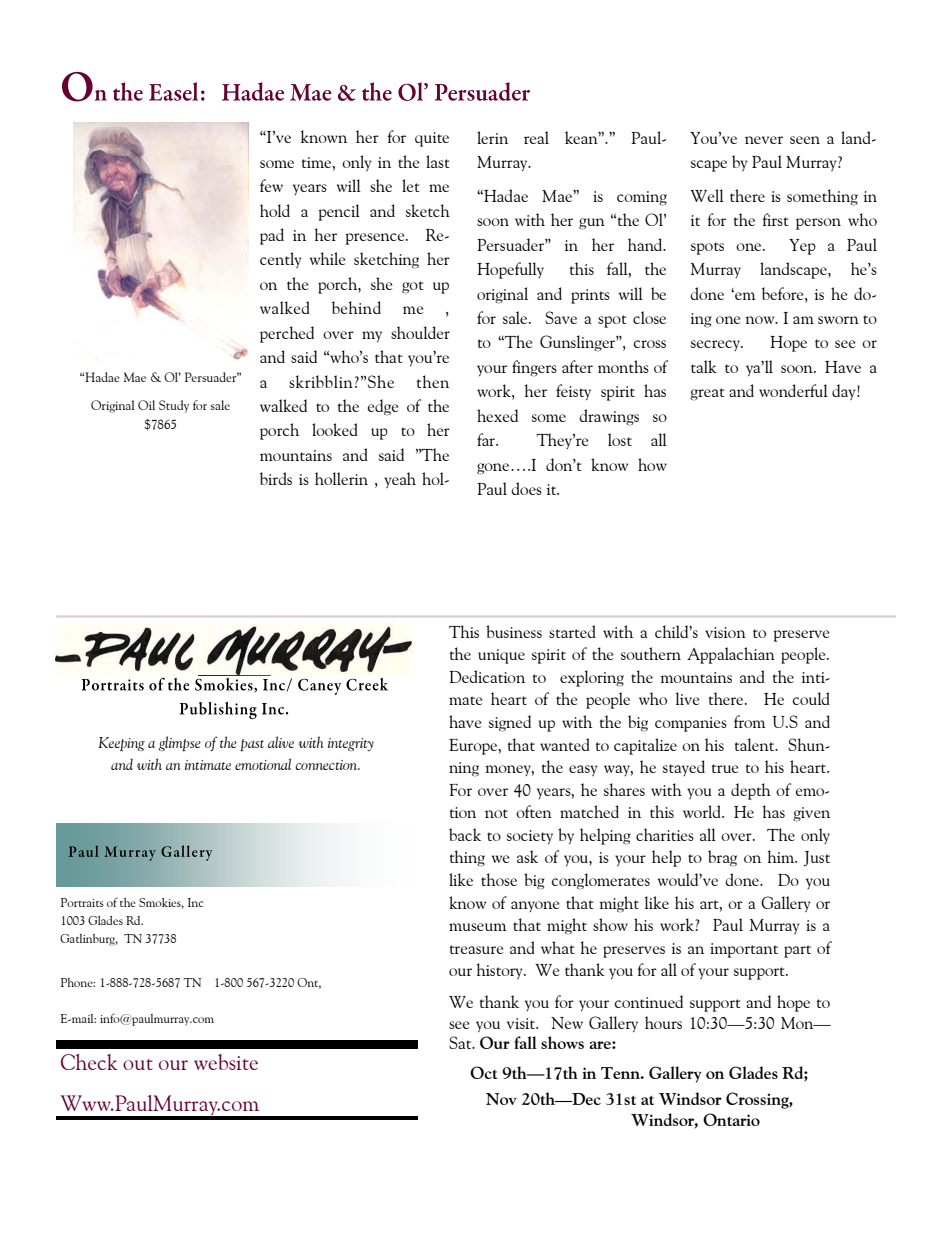 Image resolution: width=952 pixels, height=1233 pixels. I want to click on Well, so click(707, 195).
